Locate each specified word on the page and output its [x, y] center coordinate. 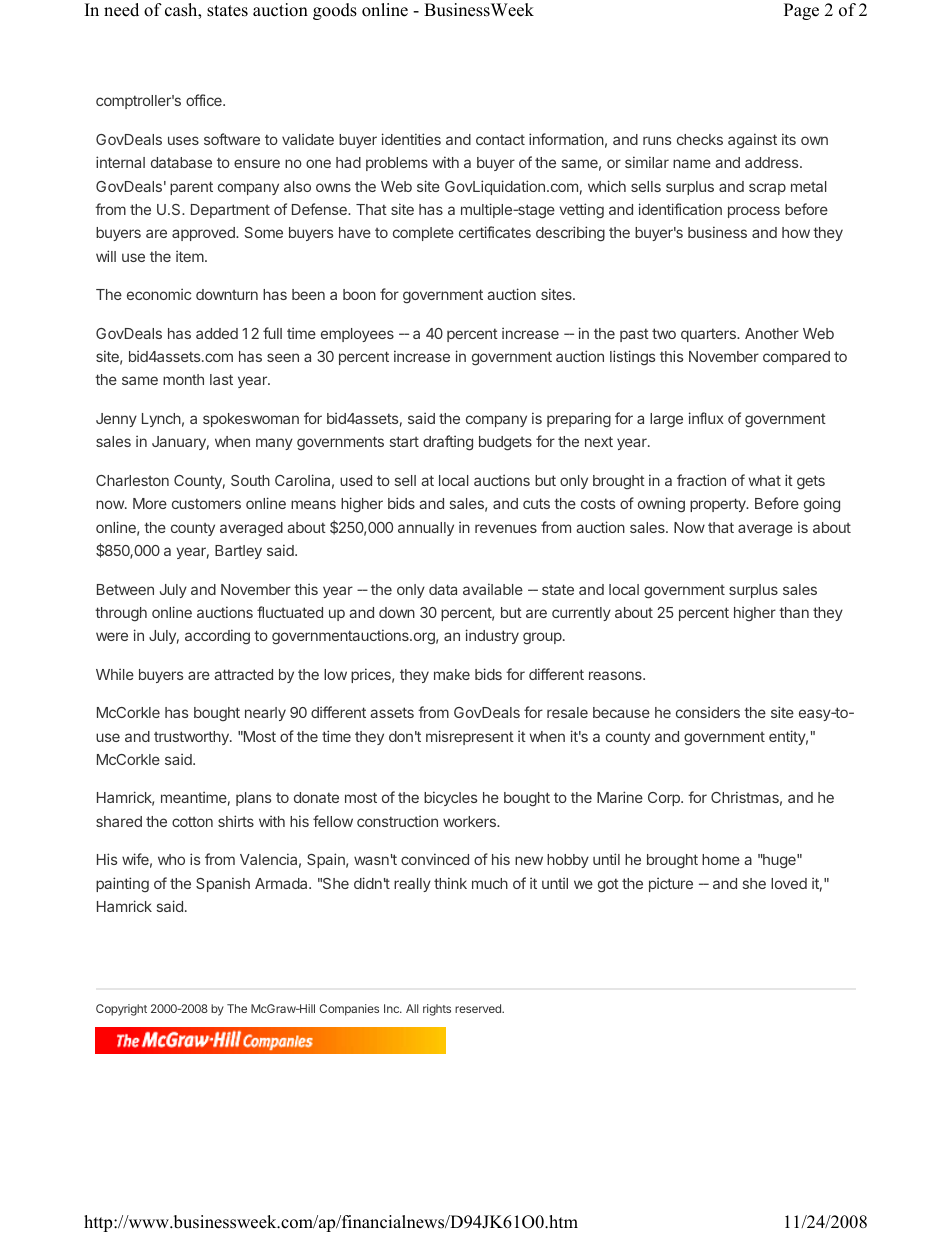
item [190, 256]
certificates [495, 232]
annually [426, 529]
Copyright [121, 1010]
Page [801, 11]
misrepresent [470, 737]
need [121, 10]
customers [206, 503]
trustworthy [192, 738]
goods [335, 11]
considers [708, 712]
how [796, 232]
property [719, 505]
